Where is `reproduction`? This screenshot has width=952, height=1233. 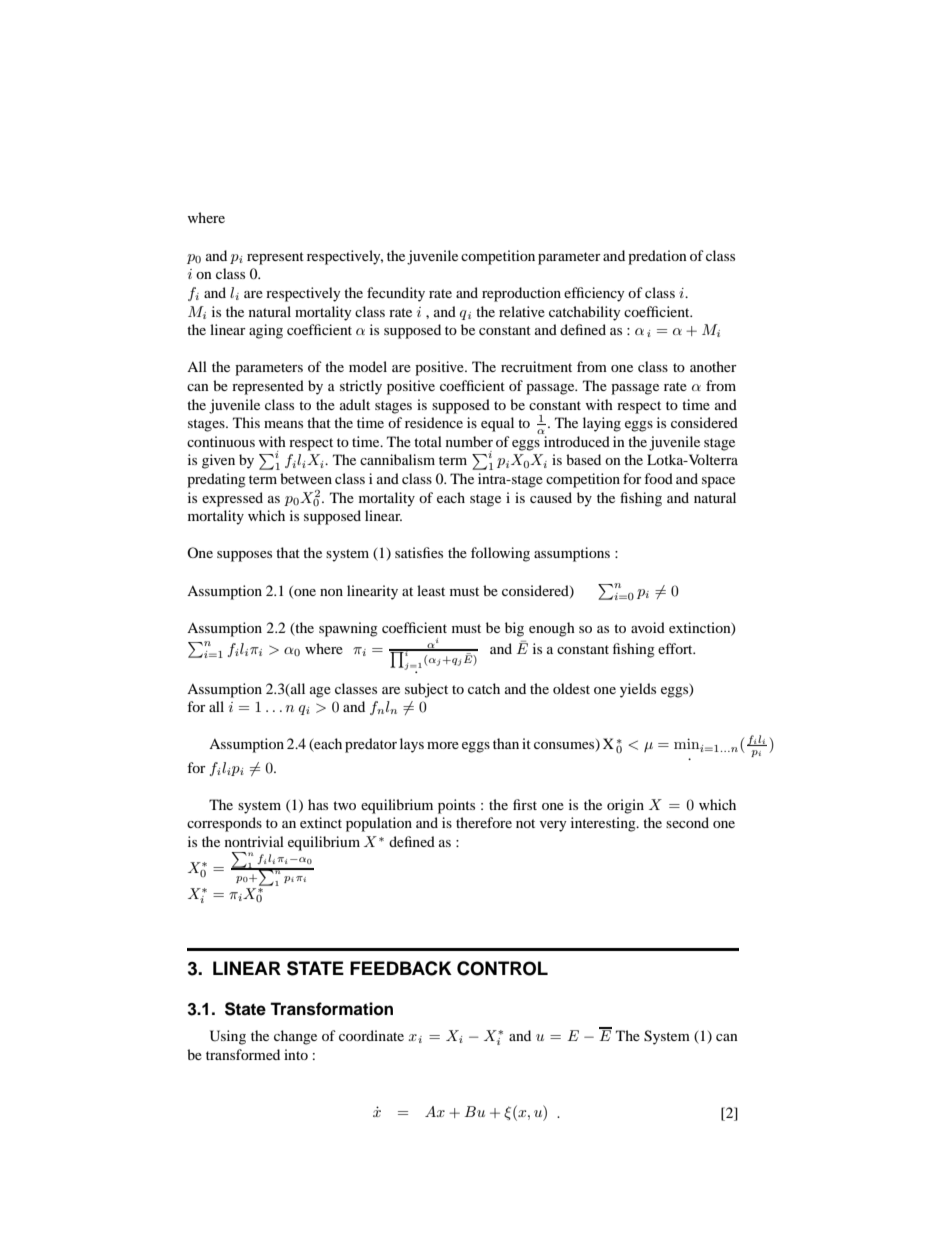 reproduction is located at coordinates (521, 294).
